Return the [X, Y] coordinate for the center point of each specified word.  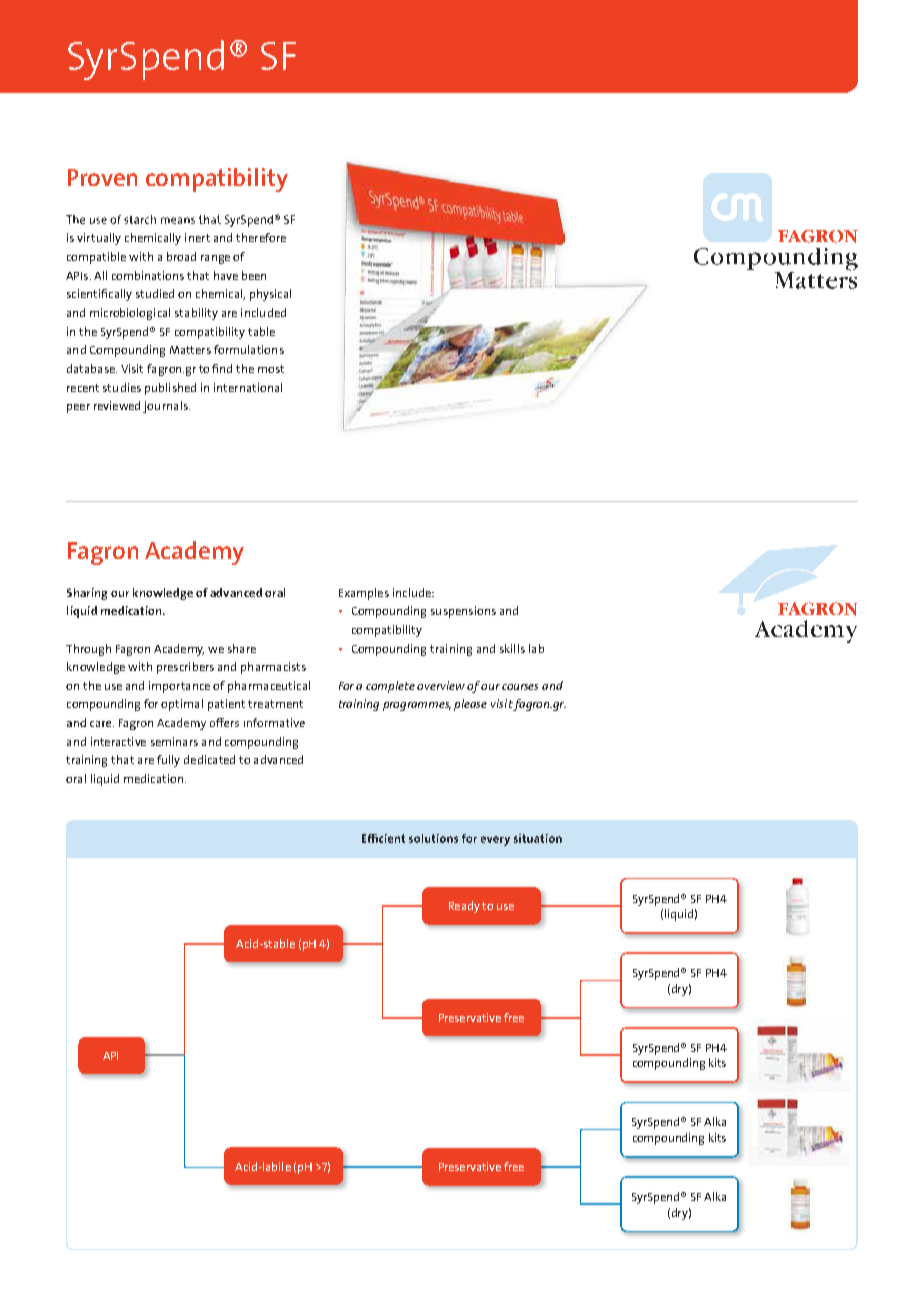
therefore [261, 237]
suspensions [463, 612]
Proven [102, 177]
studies [122, 387]
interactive [118, 741]
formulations [249, 349]
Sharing [87, 594]
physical [270, 295]
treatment [275, 704]
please [470, 705]
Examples [364, 594]
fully [168, 761]
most [271, 369]
